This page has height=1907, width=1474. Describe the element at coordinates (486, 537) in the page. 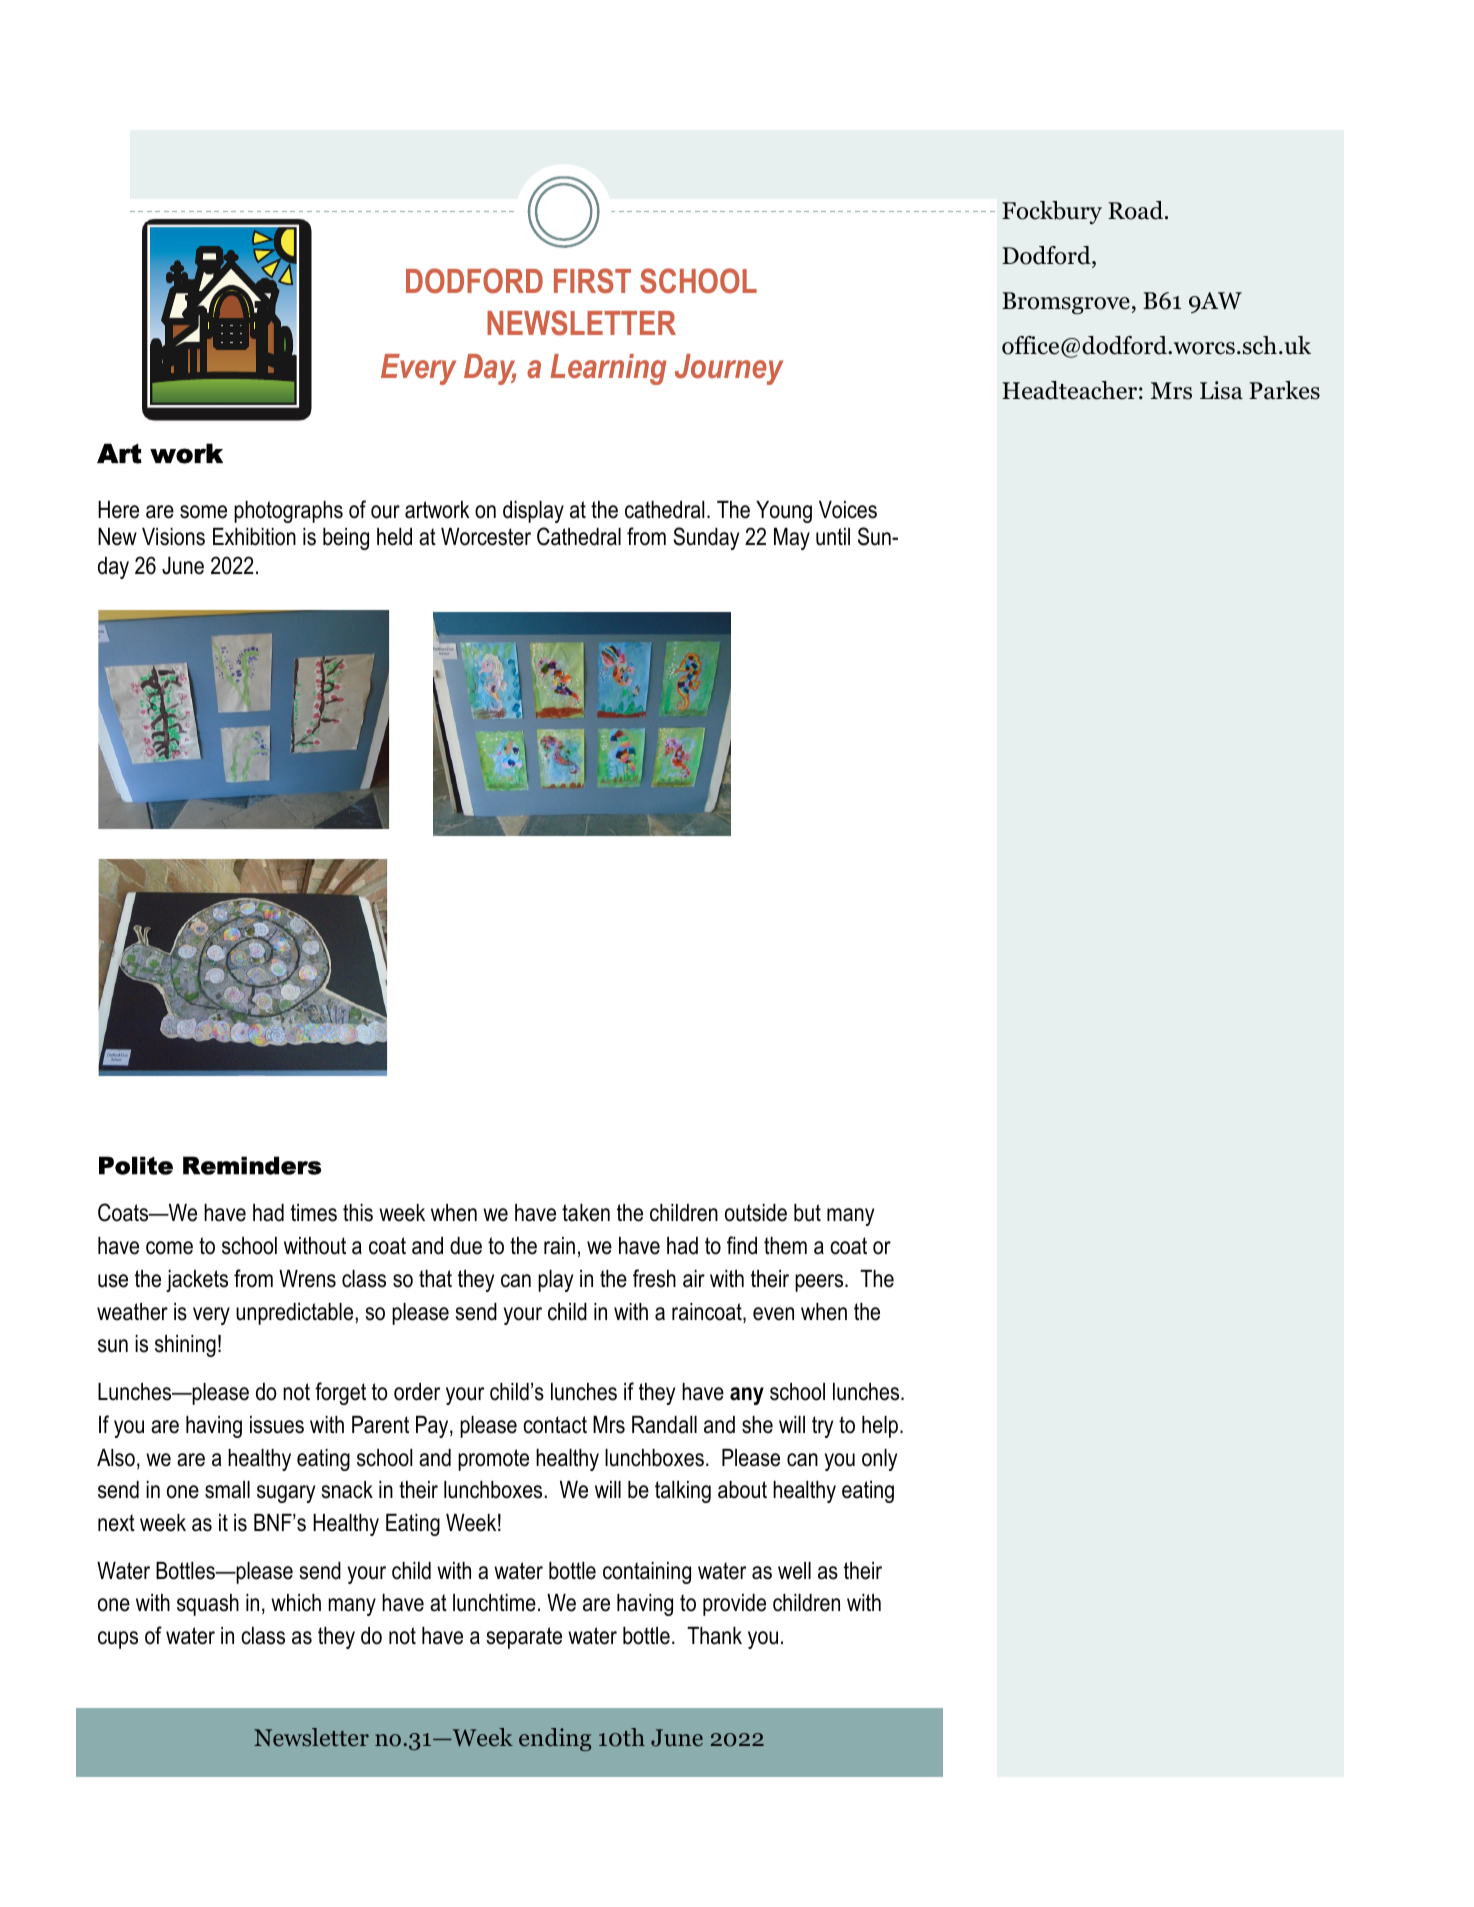

I see `Worcester` at that location.
